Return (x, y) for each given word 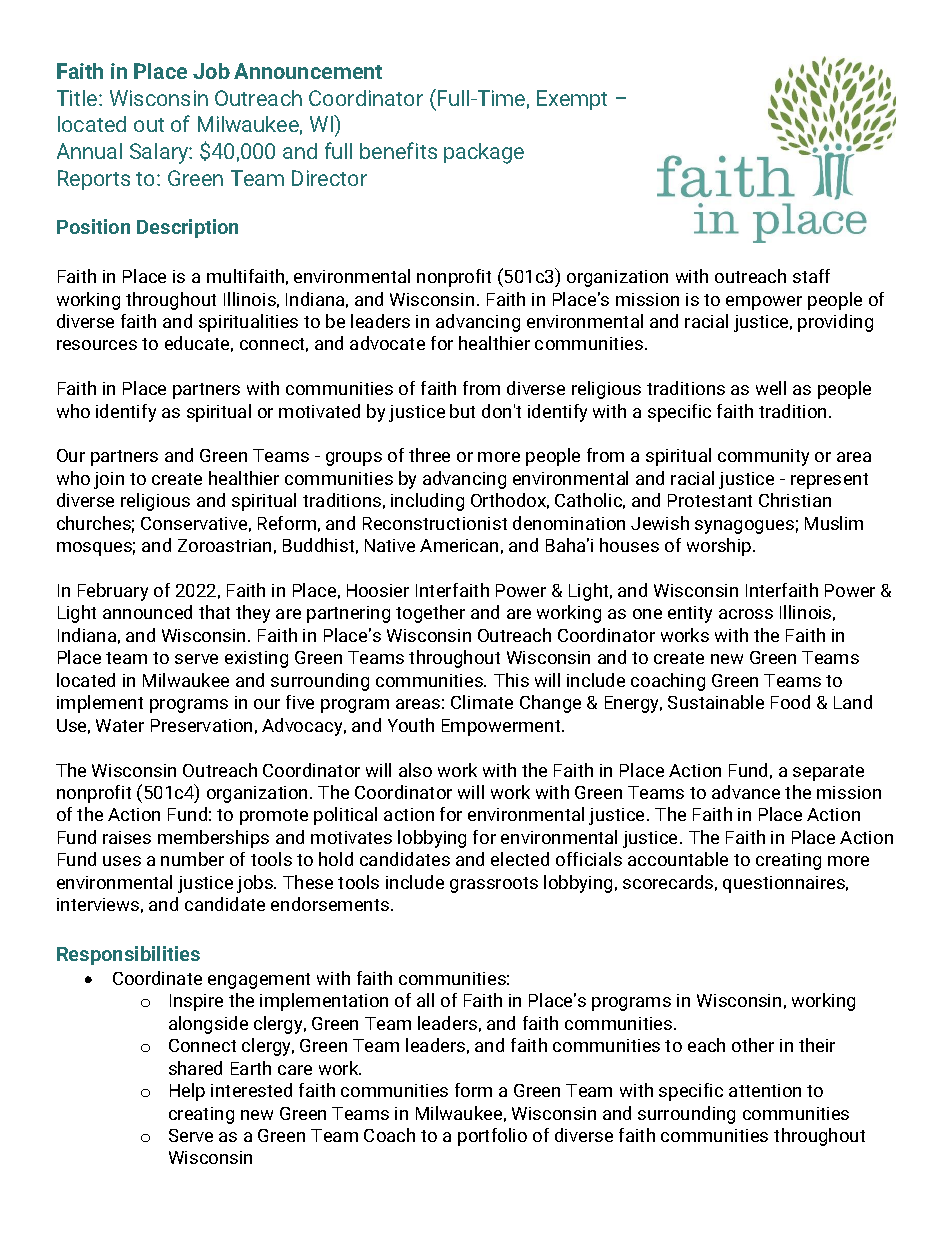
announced (147, 612)
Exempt (572, 100)
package (484, 153)
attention (765, 1090)
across (746, 614)
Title (78, 98)
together (430, 614)
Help (187, 1092)
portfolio (492, 1137)
